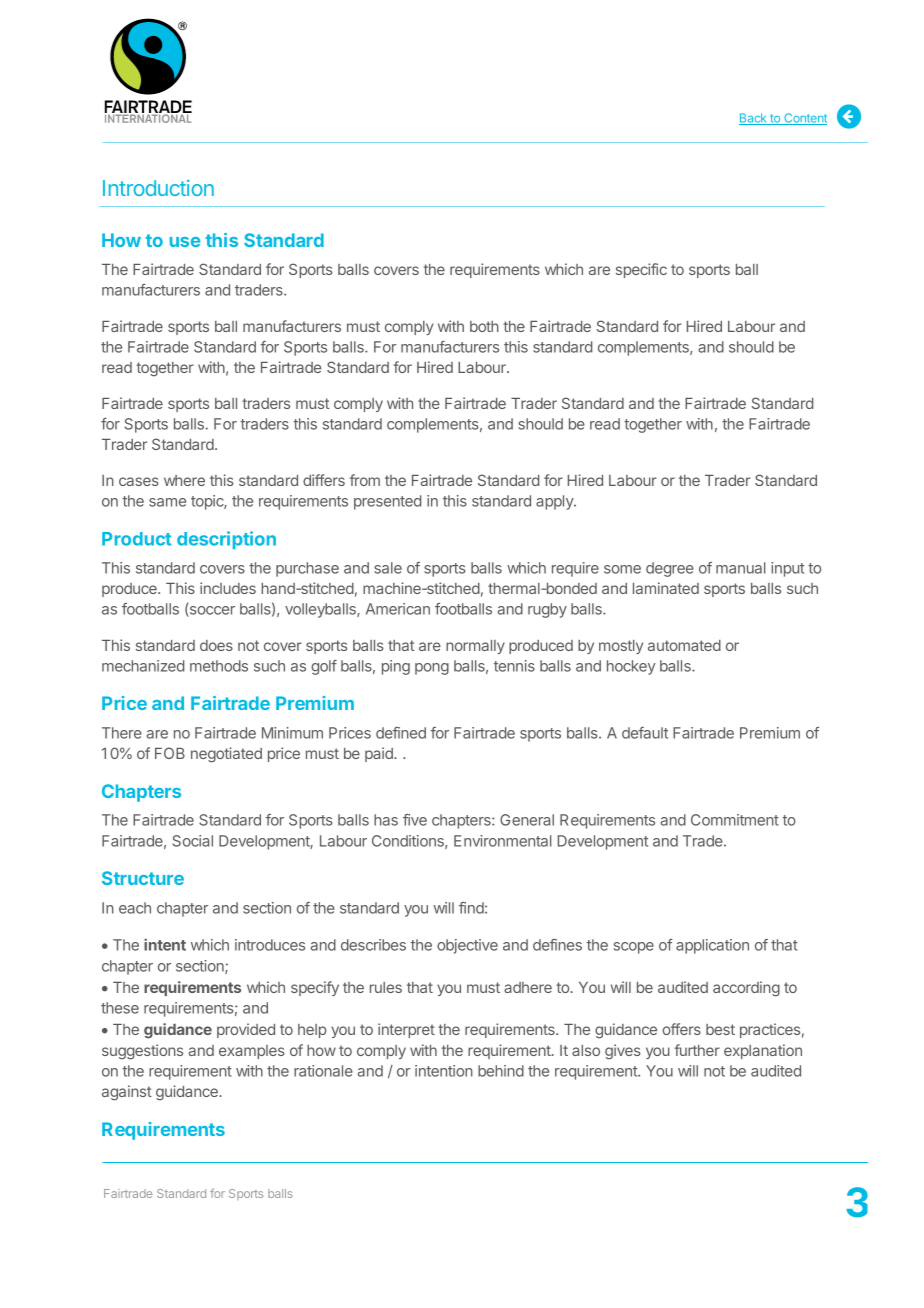 This screenshot has width=924, height=1308. I want to click on examples, so click(252, 1052).
